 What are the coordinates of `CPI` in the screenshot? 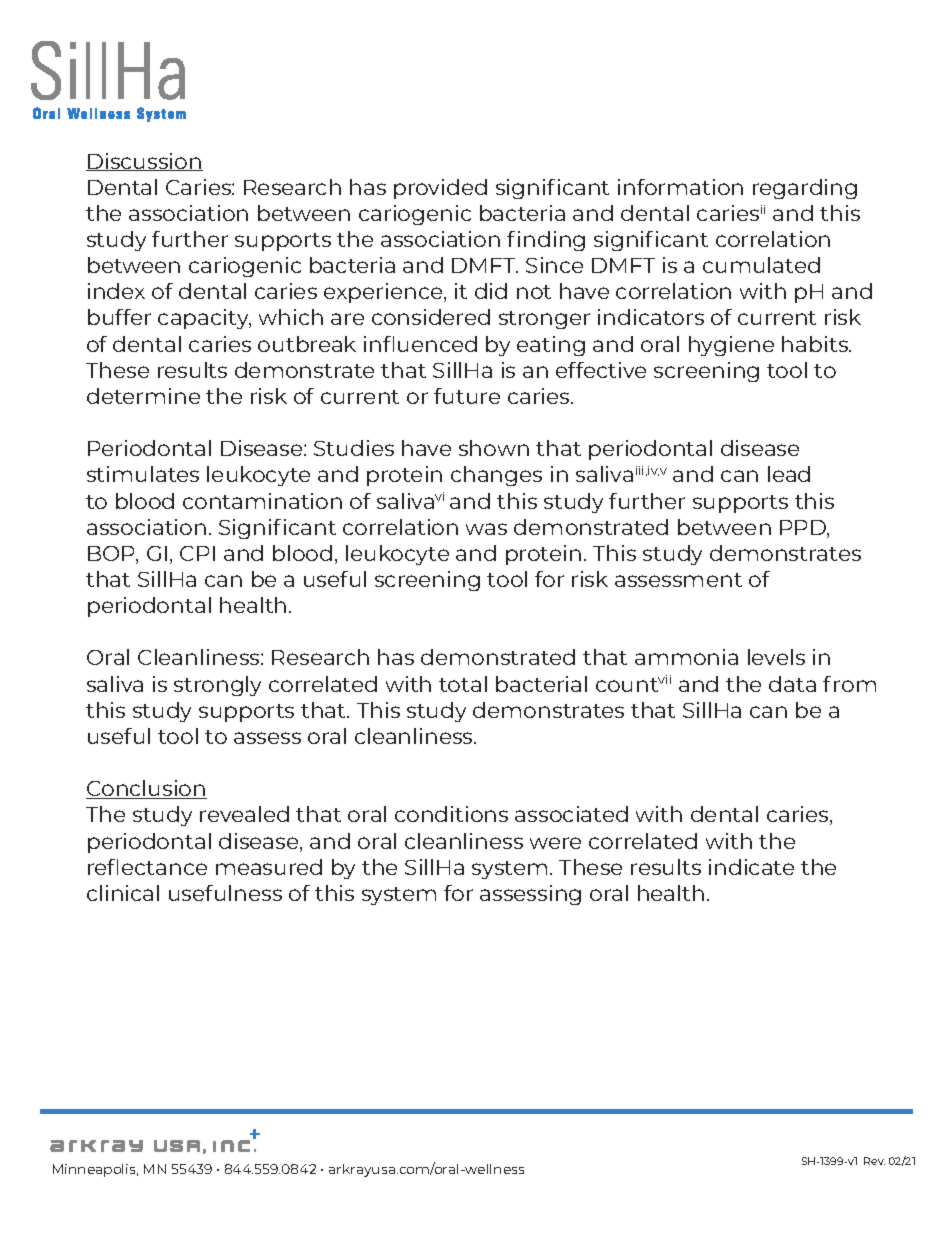 It's located at (197, 553).
